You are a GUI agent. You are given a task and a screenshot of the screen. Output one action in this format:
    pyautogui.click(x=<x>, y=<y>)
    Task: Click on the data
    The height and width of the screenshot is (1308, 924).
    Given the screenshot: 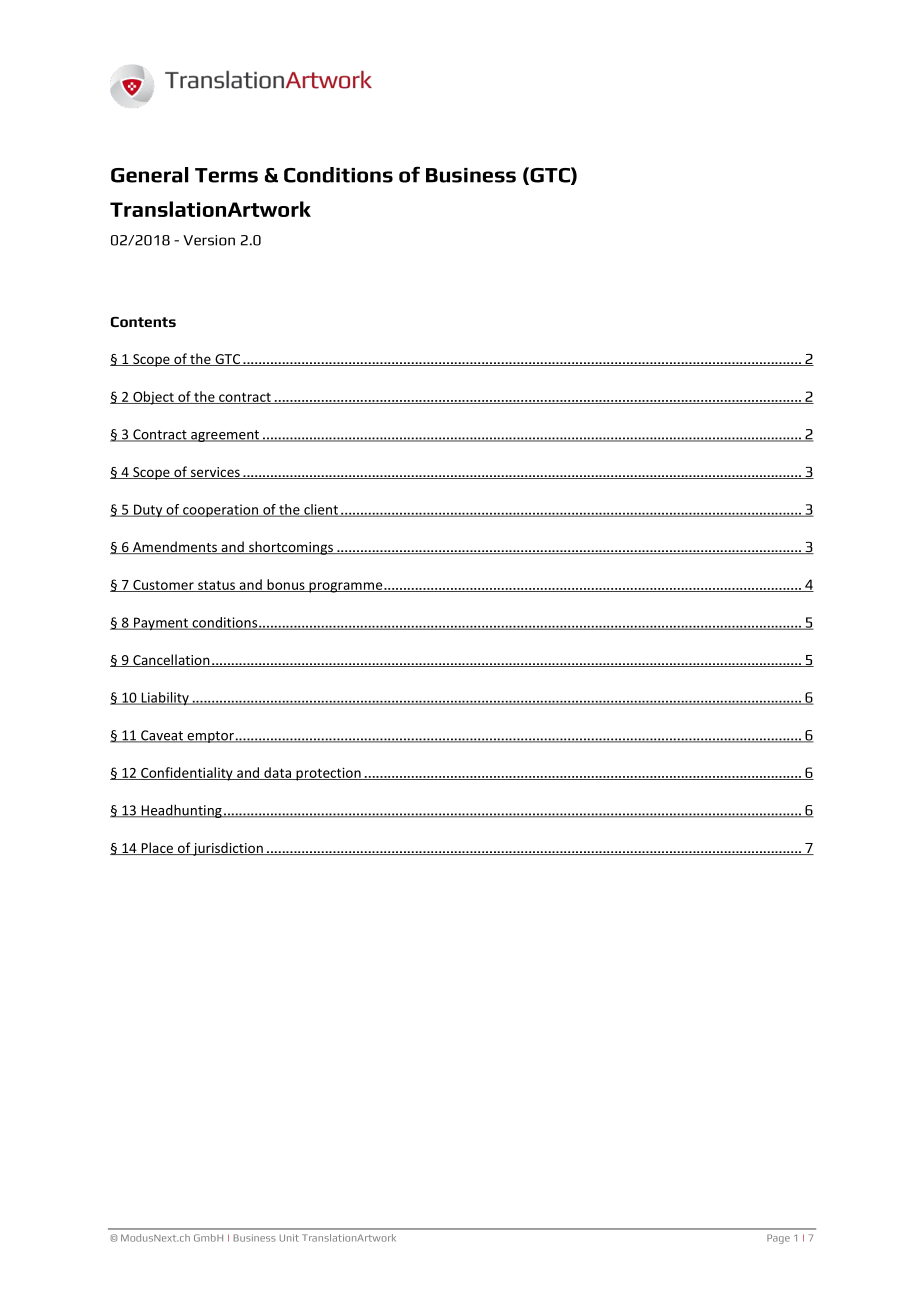 What is the action you would take?
    pyautogui.click(x=277, y=773)
